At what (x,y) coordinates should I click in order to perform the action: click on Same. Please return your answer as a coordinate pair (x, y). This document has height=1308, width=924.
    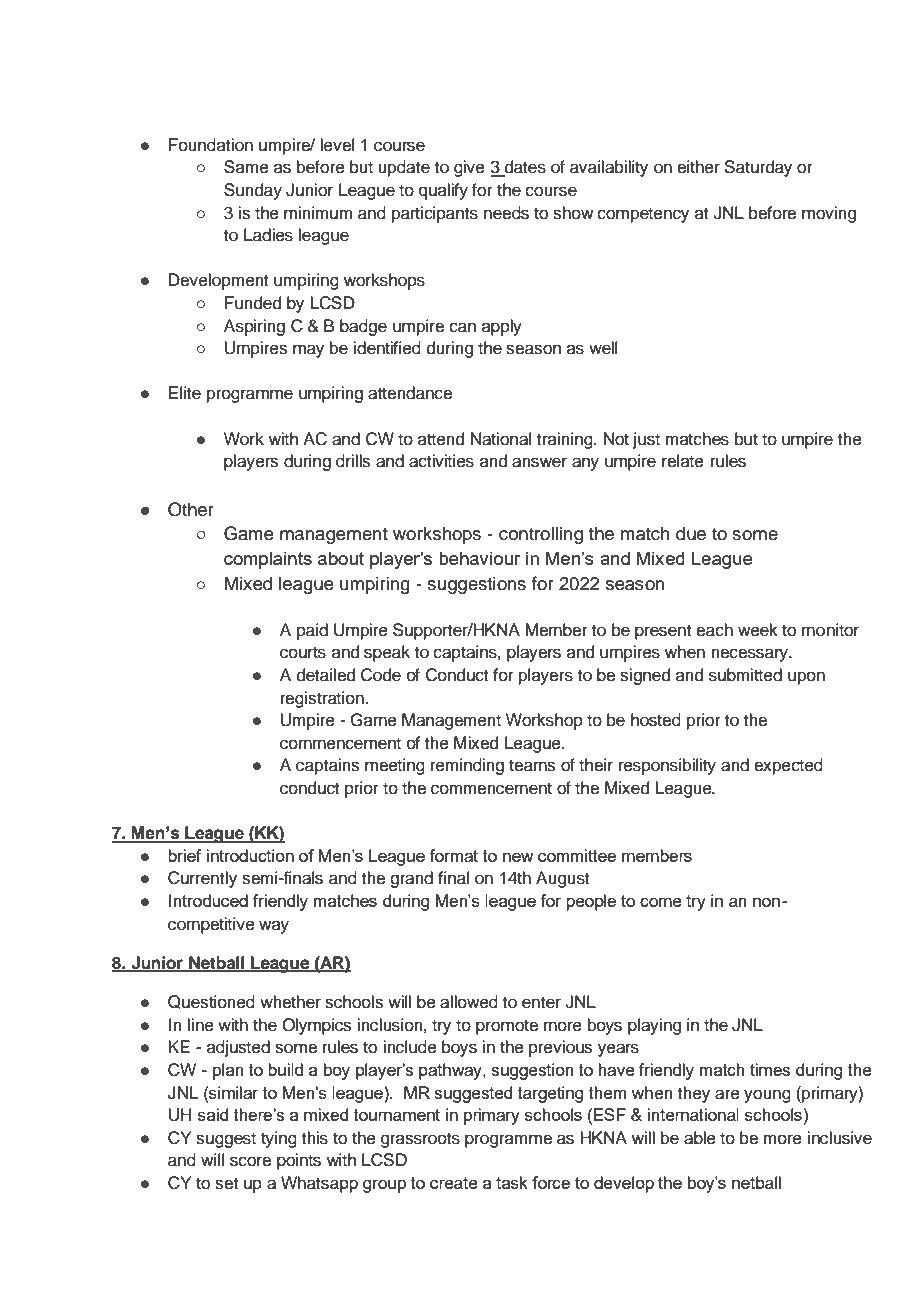
    Looking at the image, I should click on (246, 167).
